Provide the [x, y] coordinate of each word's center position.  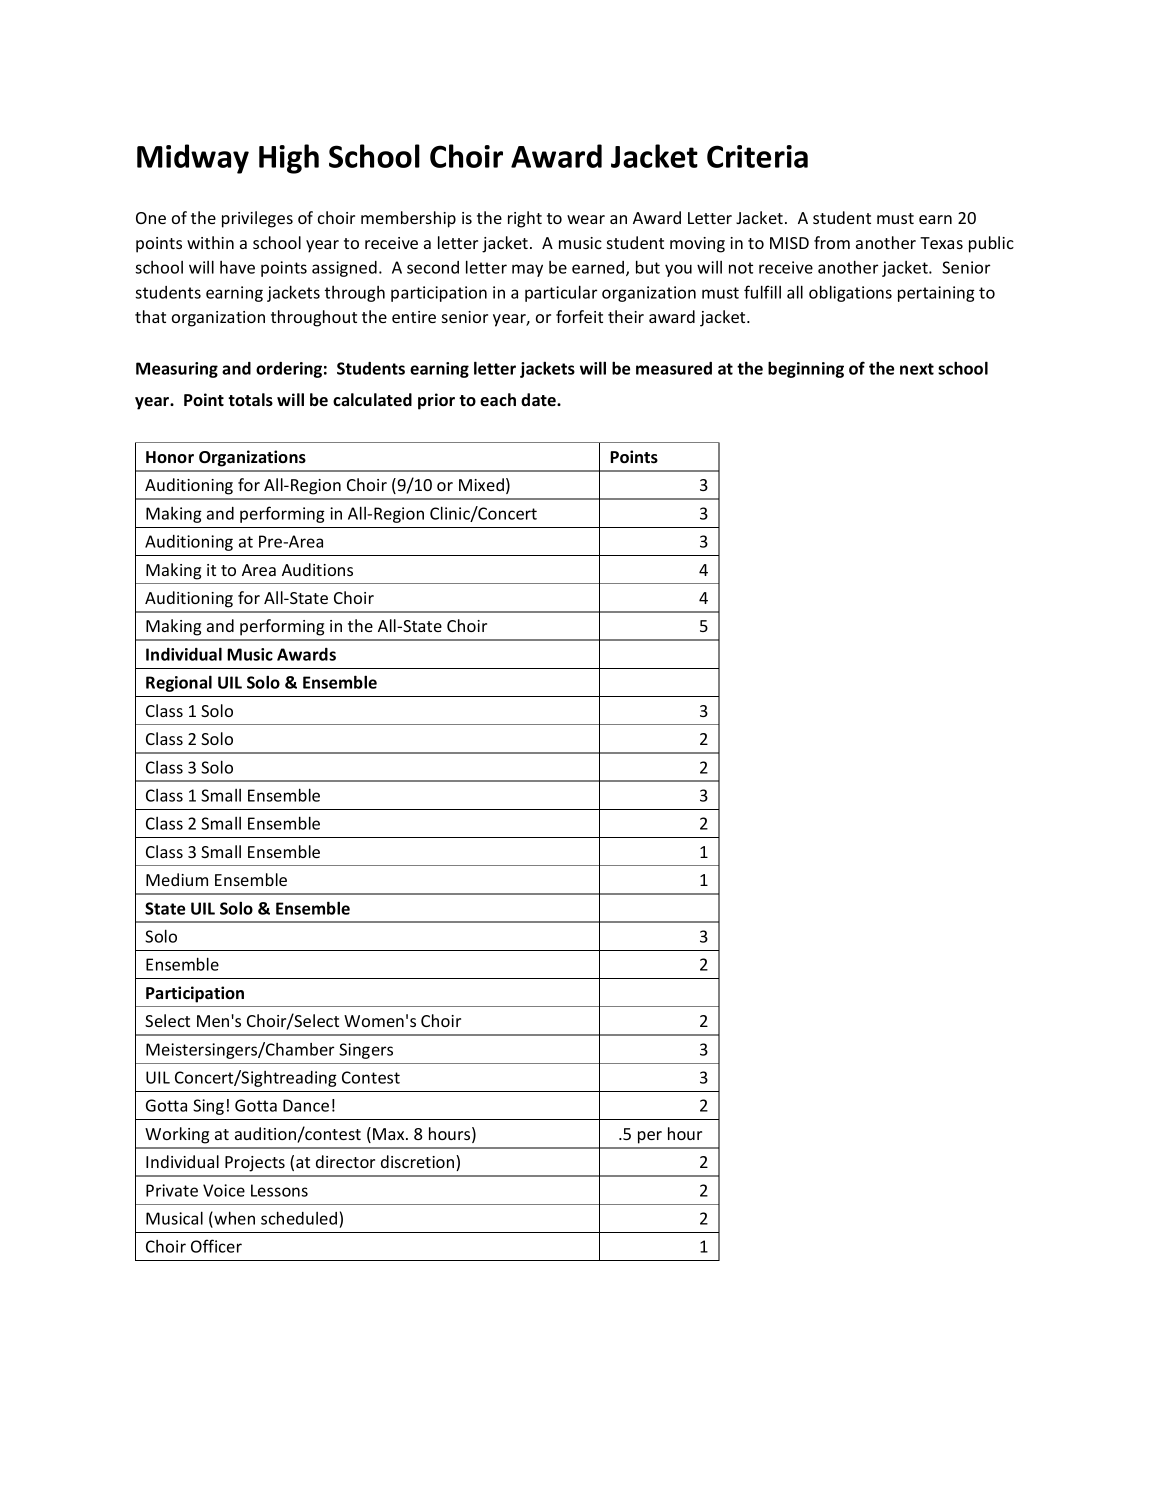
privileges [257, 219]
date [539, 399]
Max [390, 1134]
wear [586, 219]
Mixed [481, 484]
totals [250, 399]
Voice [224, 1190]
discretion [419, 1163]
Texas [941, 243]
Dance [306, 1105]
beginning [806, 369]
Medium [177, 879]
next [917, 369]
